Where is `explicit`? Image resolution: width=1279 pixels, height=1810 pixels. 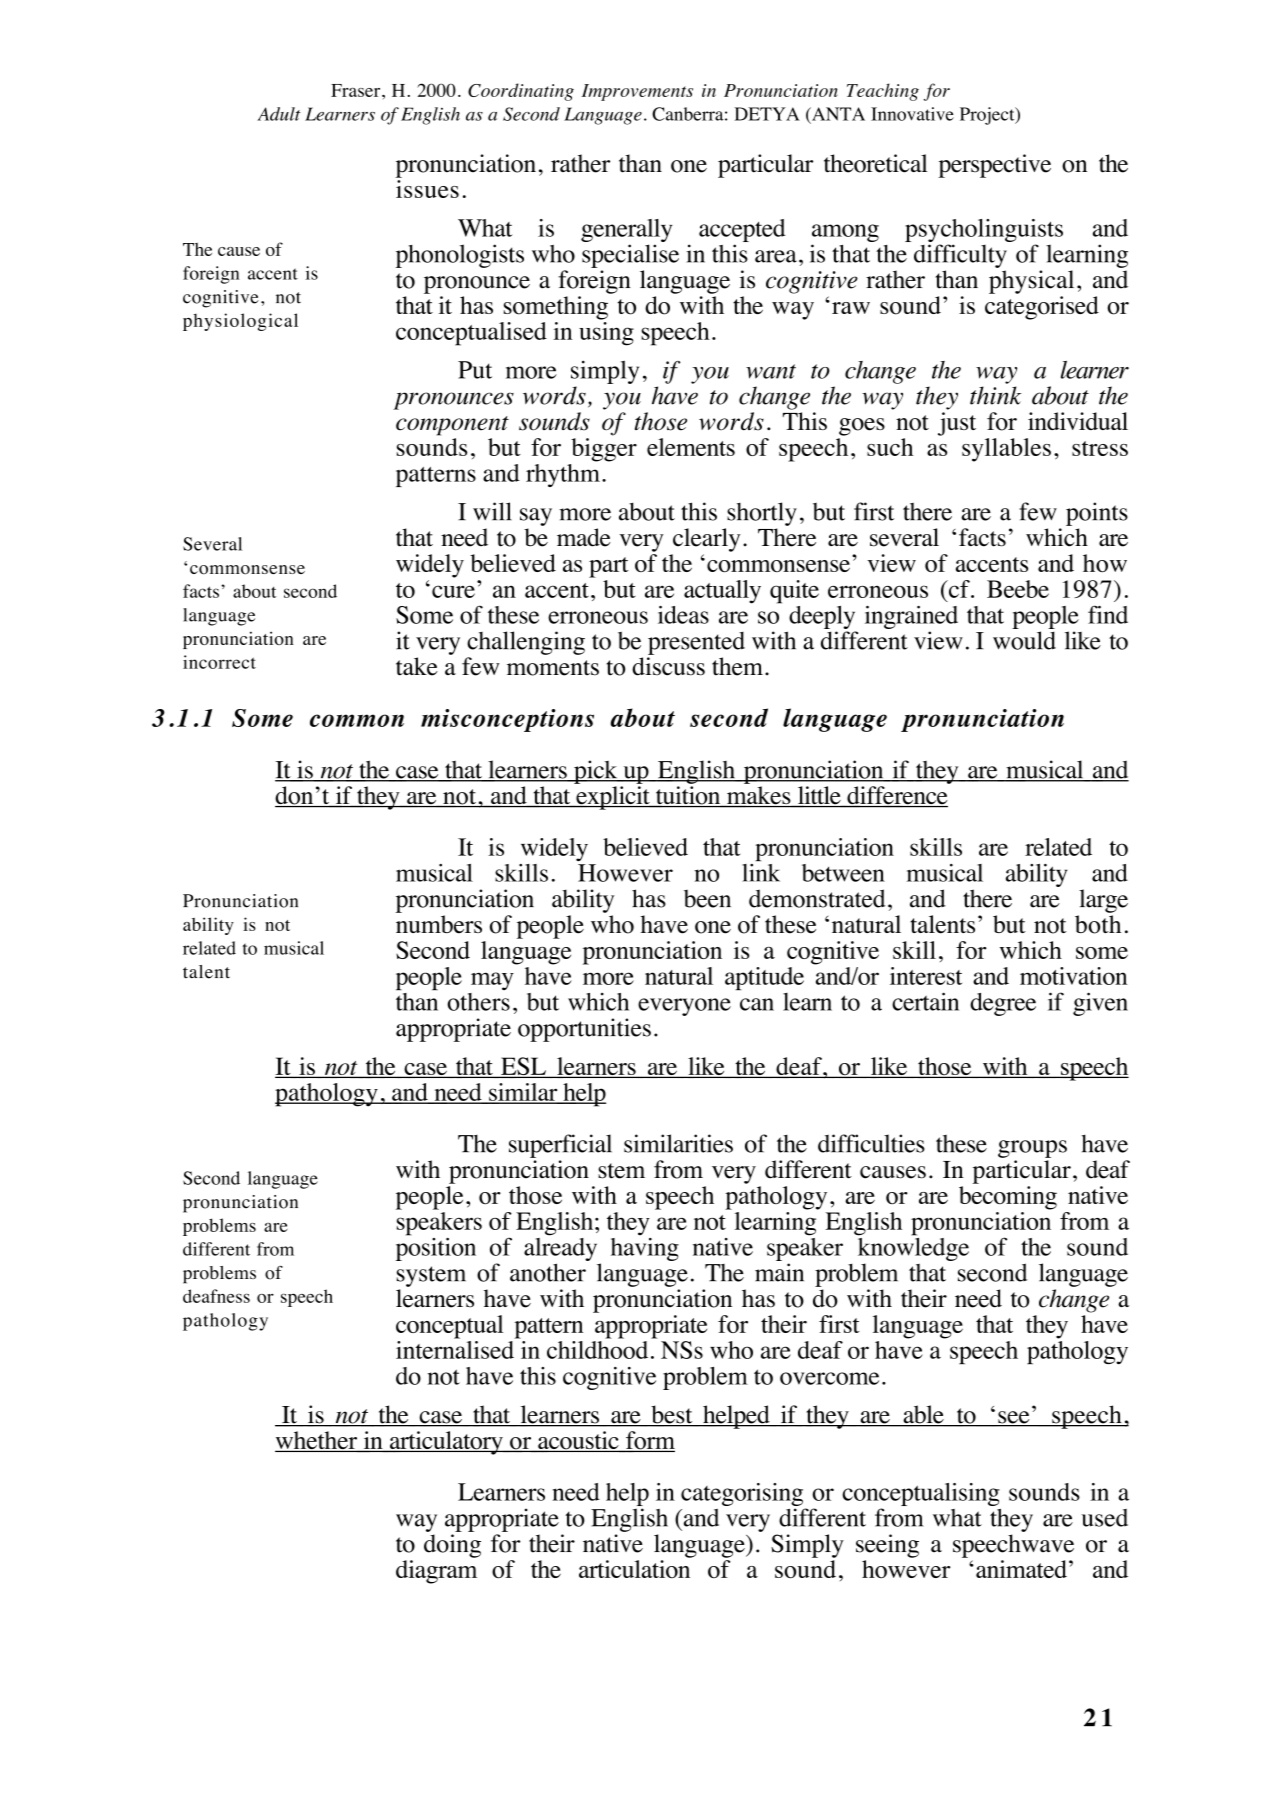
explicit is located at coordinates (613, 798).
